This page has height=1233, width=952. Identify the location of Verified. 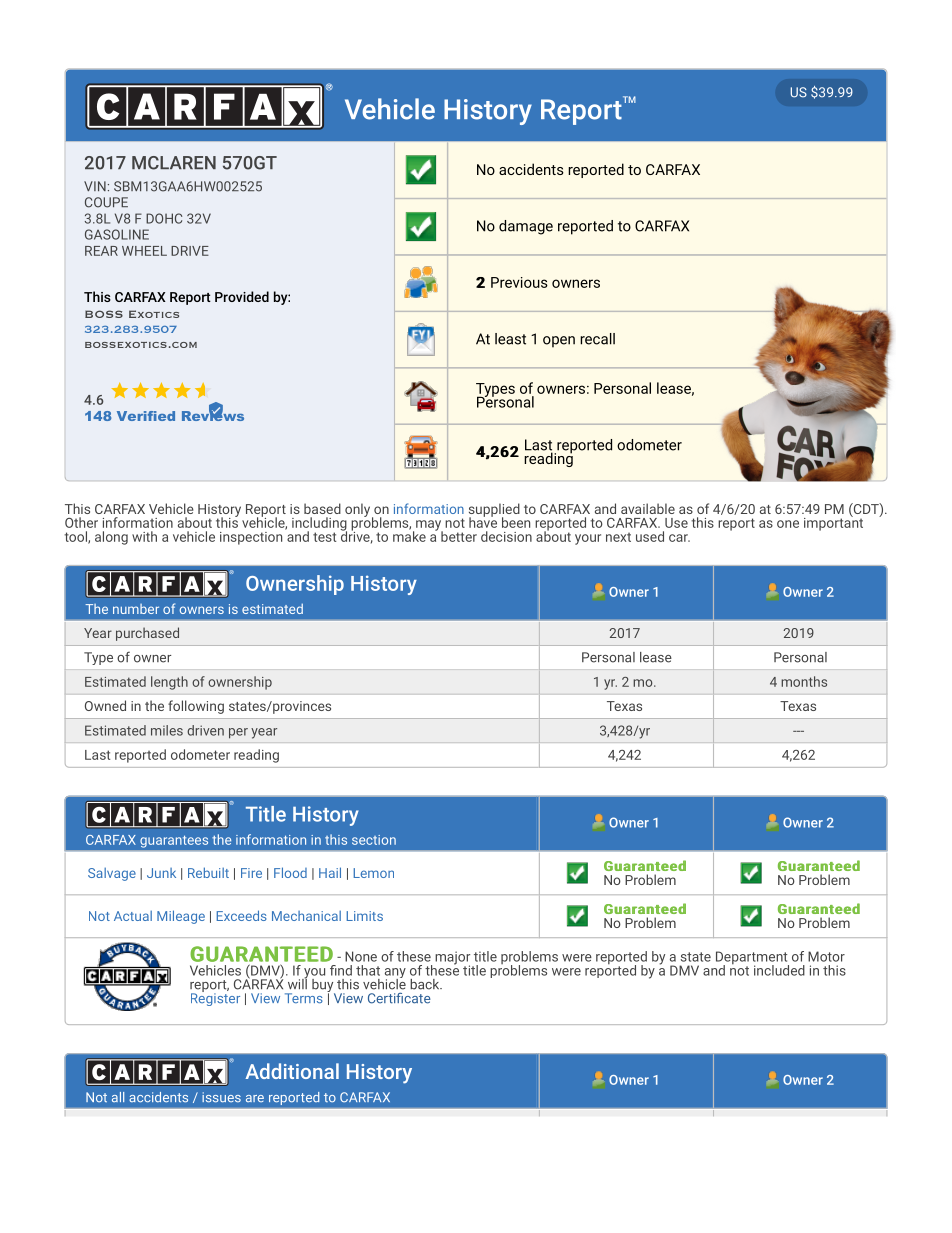
(146, 416).
